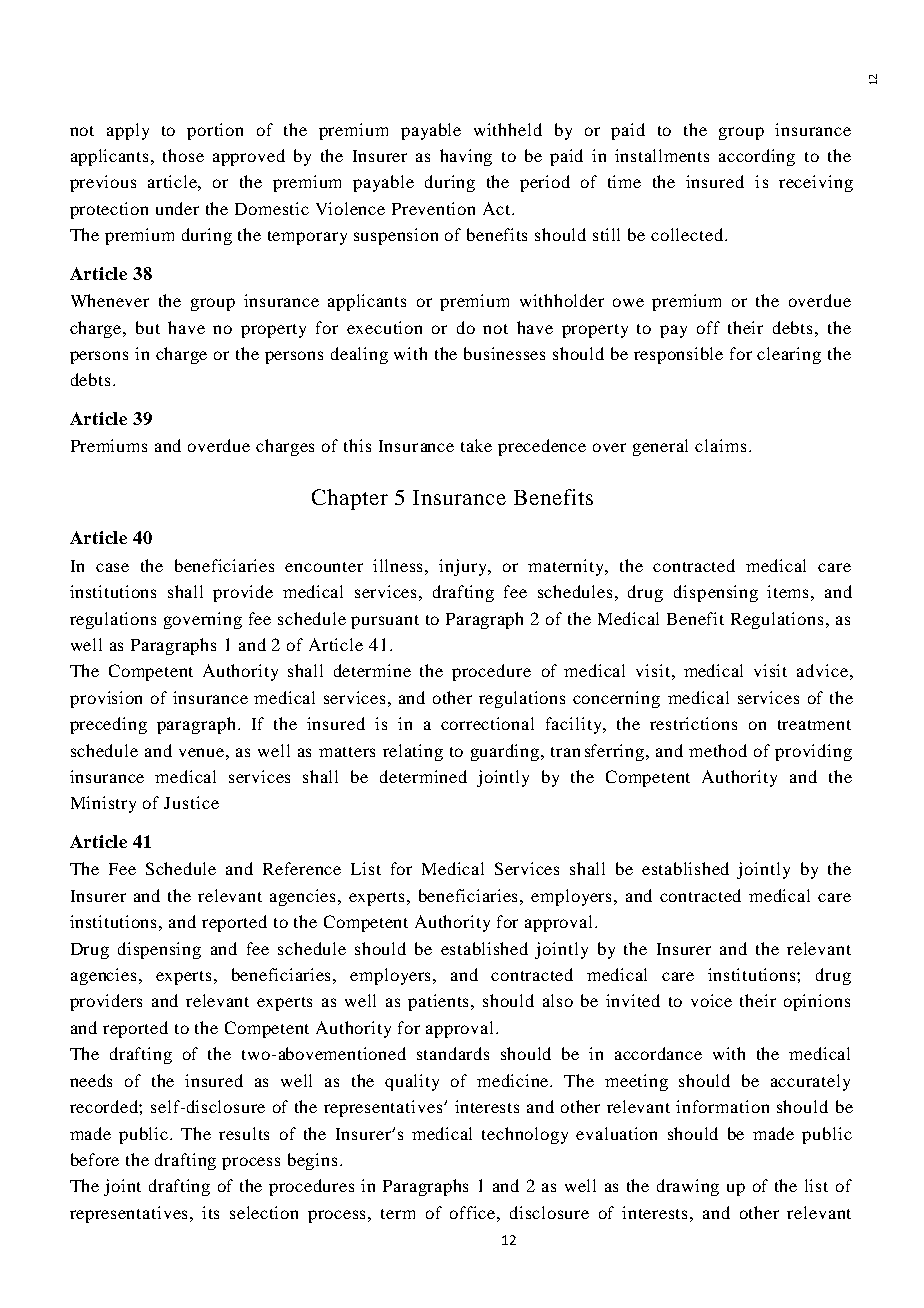 This screenshot has height=1308, width=924. What do you see at coordinates (466, 157) in the screenshot?
I see `having` at bounding box center [466, 157].
